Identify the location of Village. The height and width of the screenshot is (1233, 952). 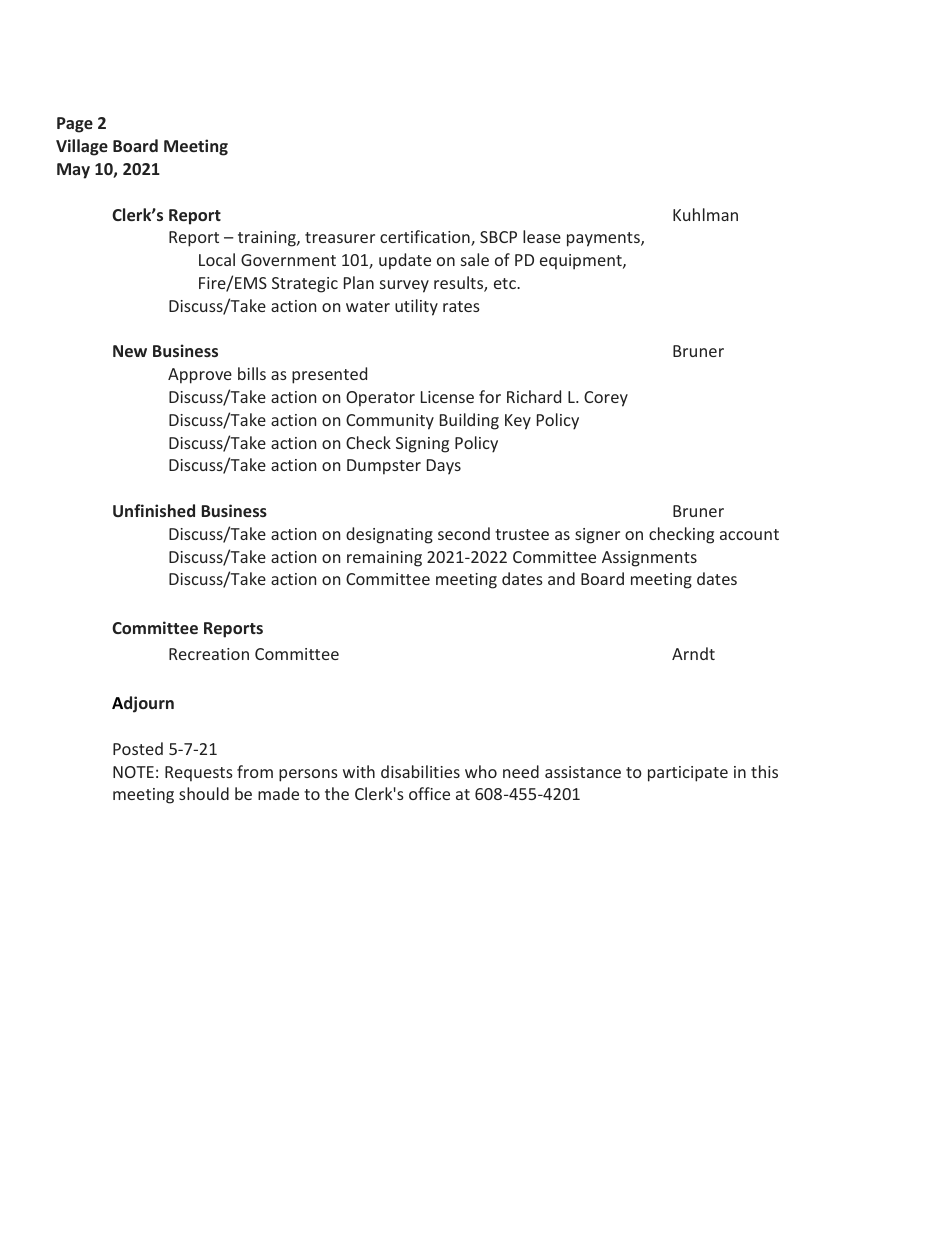
(82, 147).
